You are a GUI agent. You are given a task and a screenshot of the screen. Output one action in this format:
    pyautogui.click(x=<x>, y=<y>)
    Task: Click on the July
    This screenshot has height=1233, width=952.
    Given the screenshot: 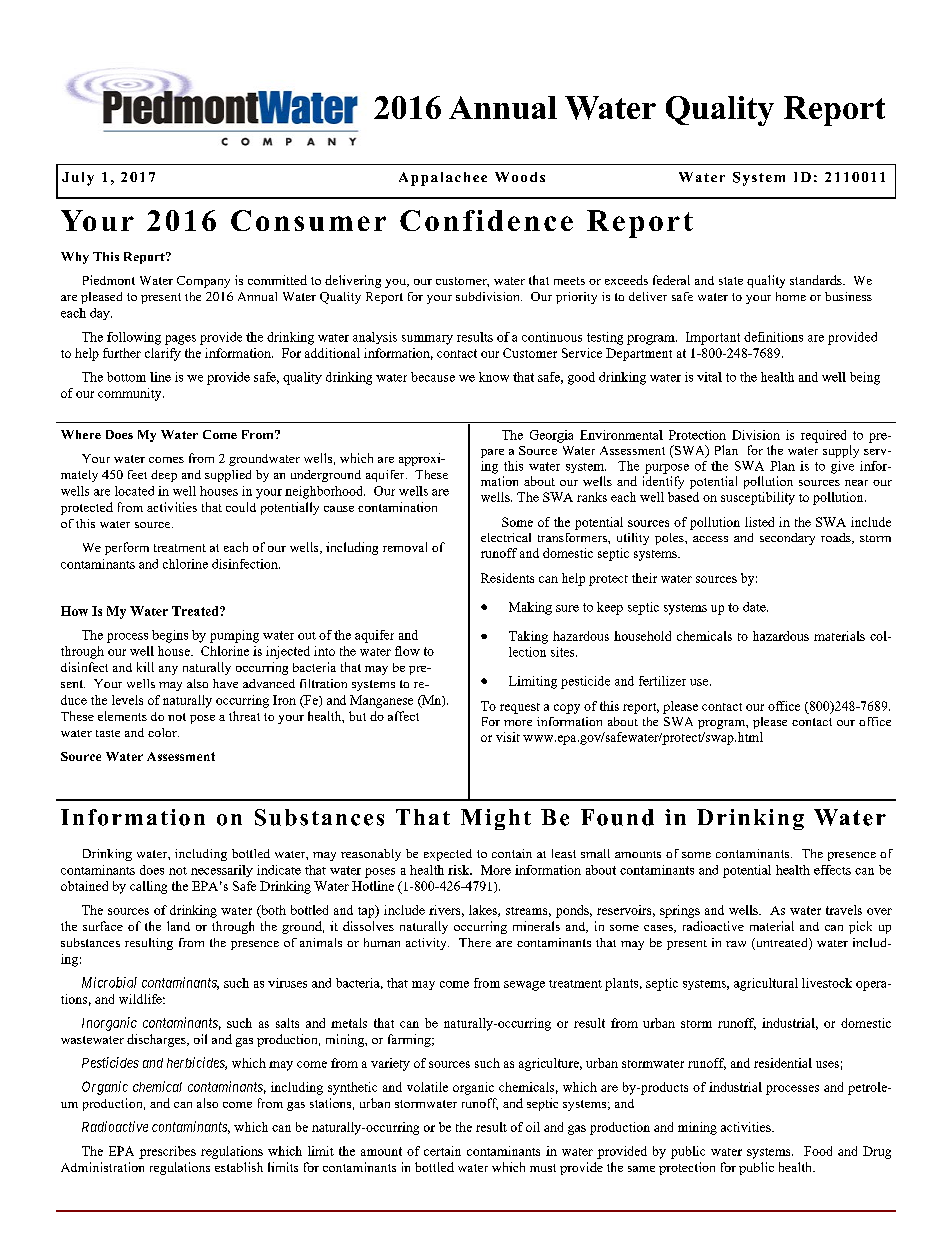 What is the action you would take?
    pyautogui.click(x=78, y=179)
